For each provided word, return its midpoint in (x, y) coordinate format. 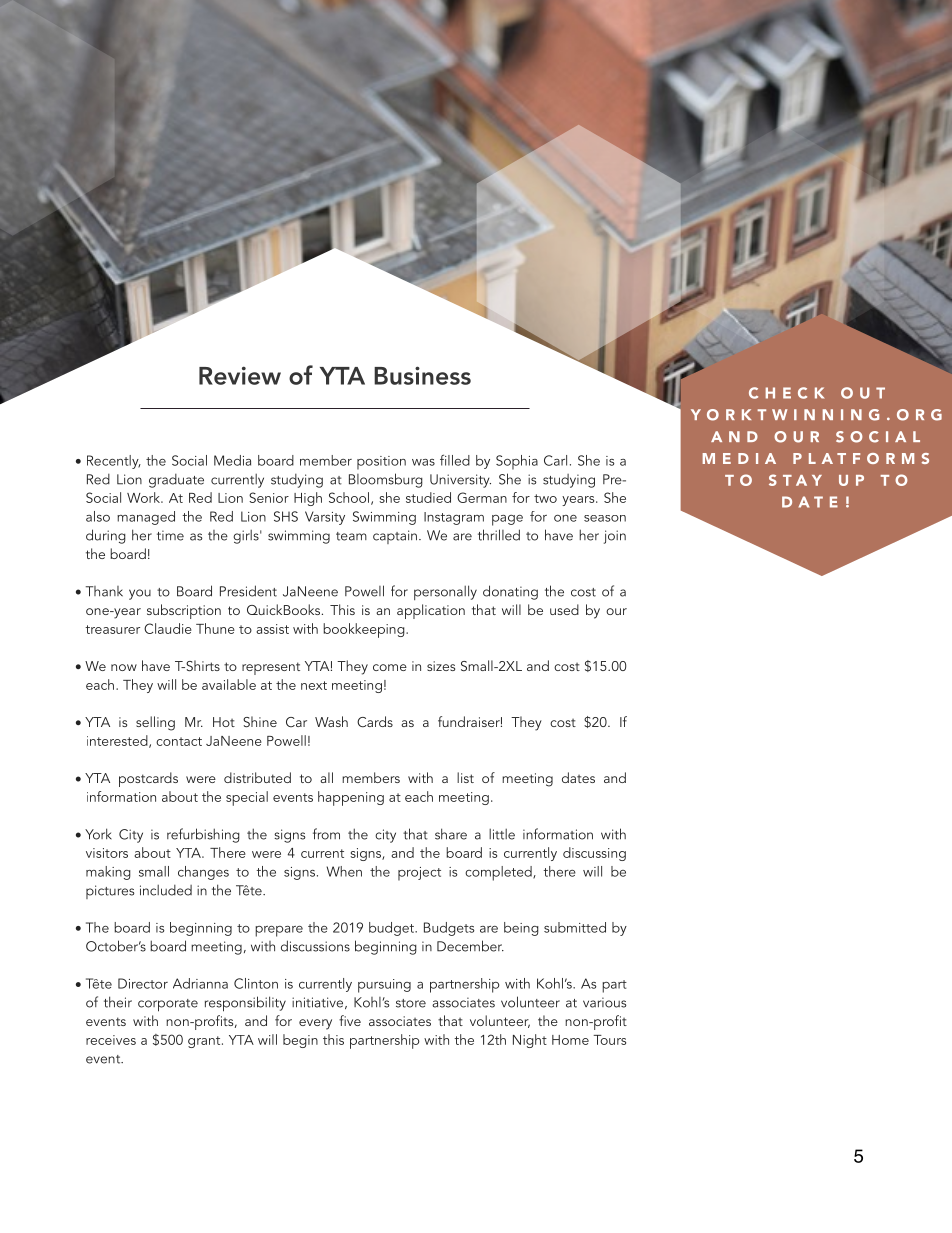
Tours (609, 1040)
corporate (168, 1005)
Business (422, 375)
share (451, 834)
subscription (184, 611)
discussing (594, 854)
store (411, 1003)
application (431, 611)
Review (240, 375)
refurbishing (203, 835)
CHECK (787, 393)
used (564, 609)
